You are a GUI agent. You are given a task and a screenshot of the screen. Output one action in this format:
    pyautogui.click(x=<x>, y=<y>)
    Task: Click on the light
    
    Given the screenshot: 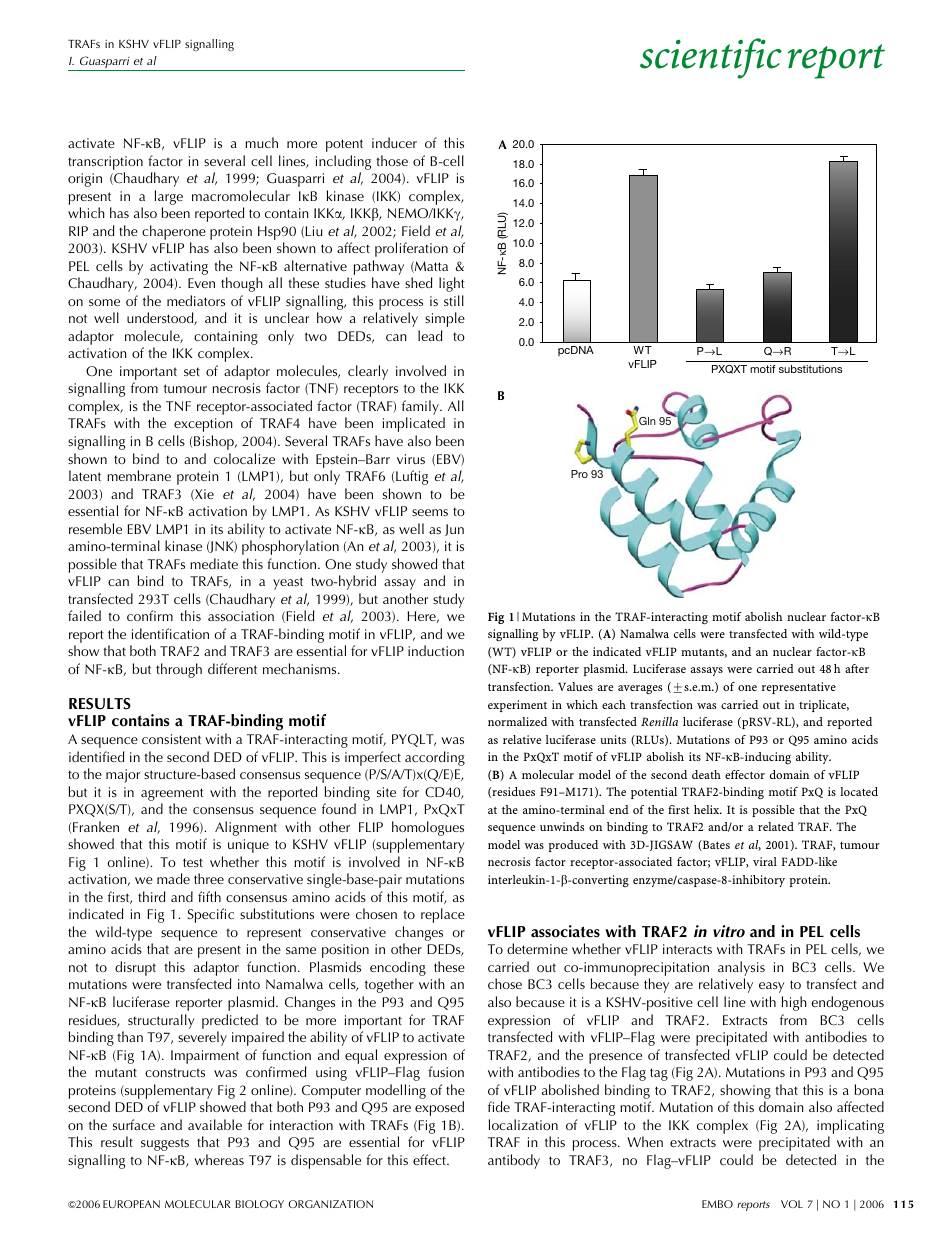 What is the action you would take?
    pyautogui.click(x=452, y=284)
